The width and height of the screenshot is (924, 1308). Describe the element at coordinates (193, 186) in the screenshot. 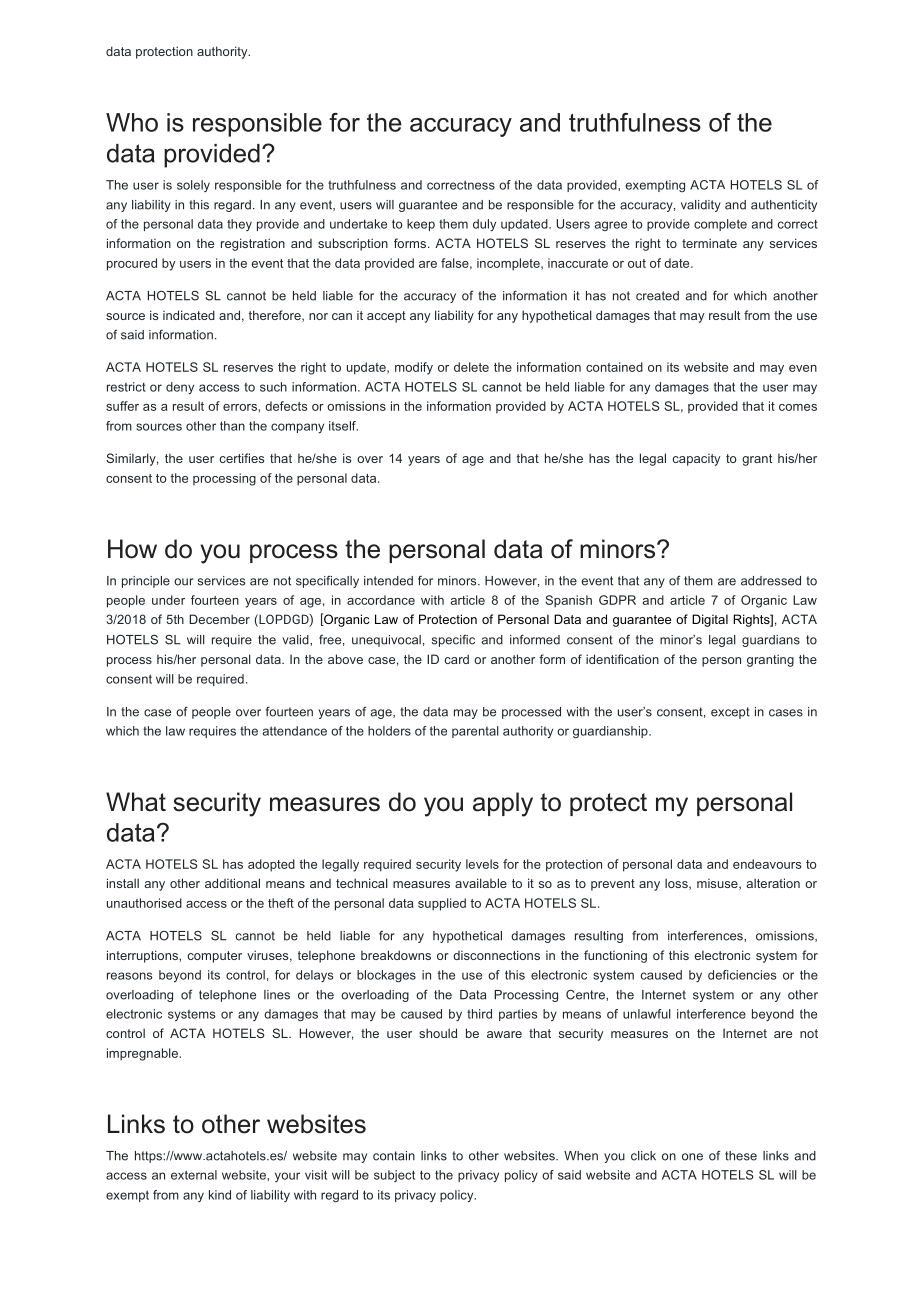

I see `solely` at that location.
